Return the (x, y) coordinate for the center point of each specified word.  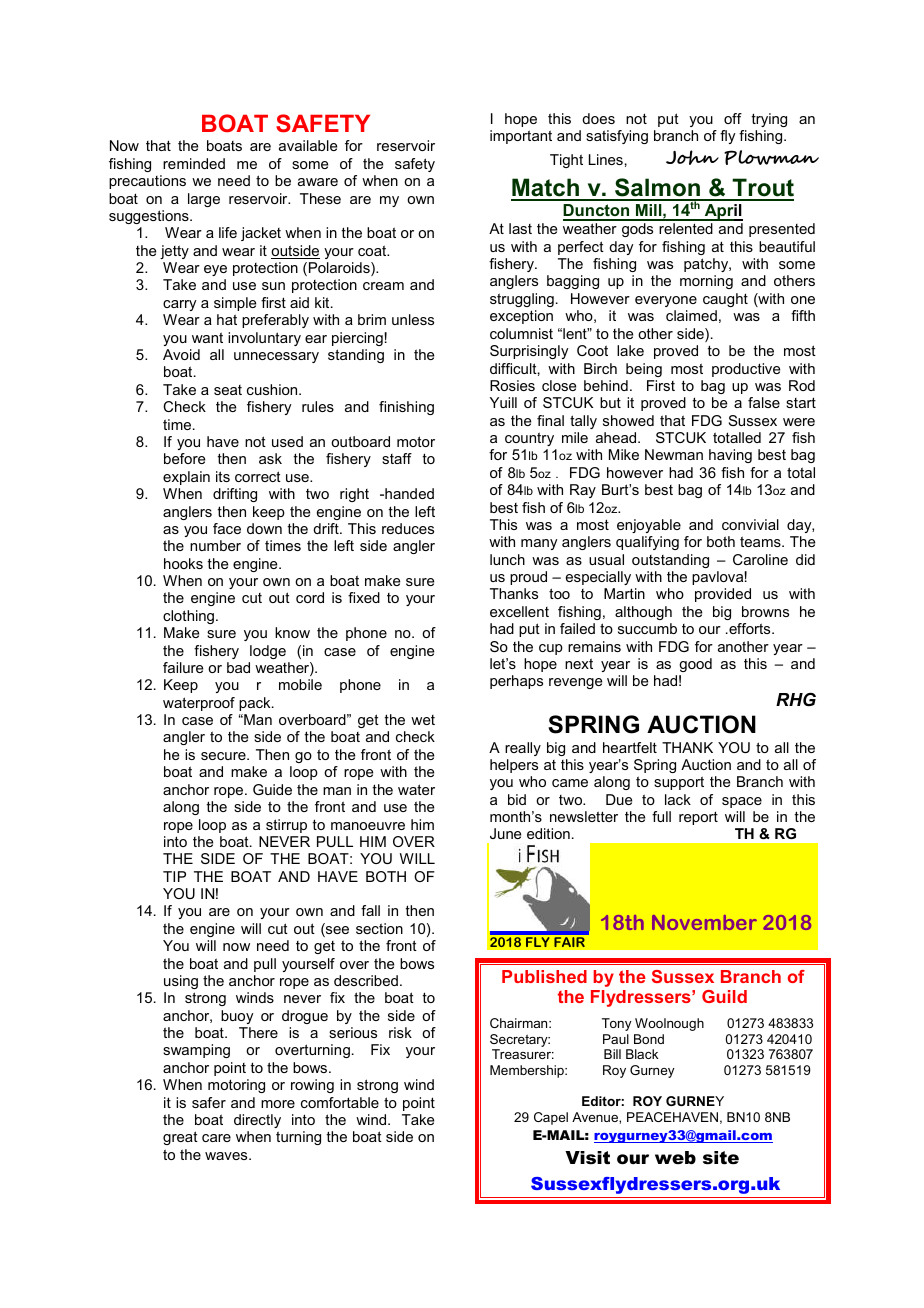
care (216, 1138)
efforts (750, 628)
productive (746, 370)
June (505, 833)
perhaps (516, 682)
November (704, 922)
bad (238, 667)
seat (228, 390)
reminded (194, 163)
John (692, 157)
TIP (174, 876)
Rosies (512, 385)
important (521, 137)
